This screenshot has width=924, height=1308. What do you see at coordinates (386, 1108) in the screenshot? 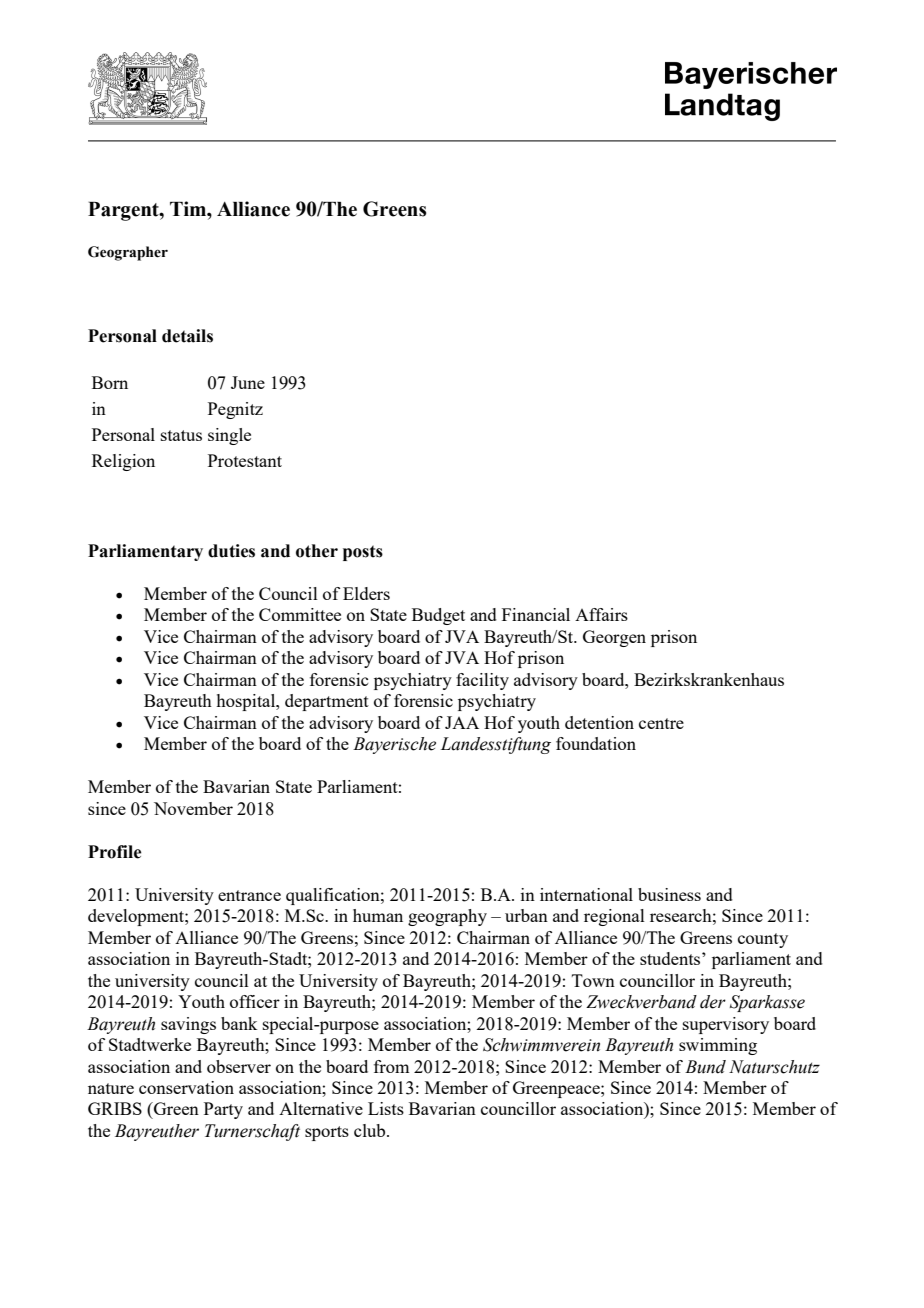
I see `Lists` at bounding box center [386, 1108].
